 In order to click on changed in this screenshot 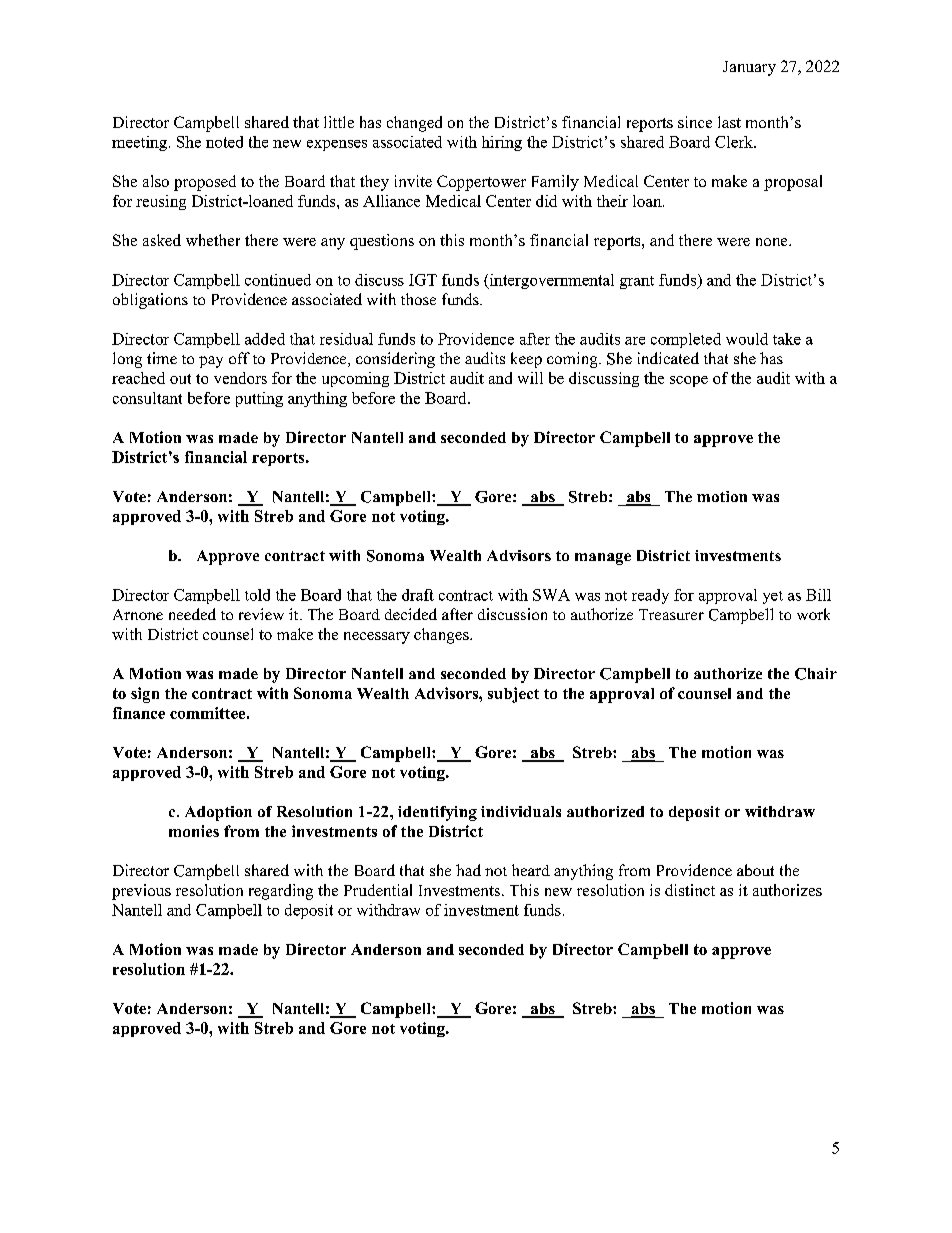, I will do `click(414, 124)`.
